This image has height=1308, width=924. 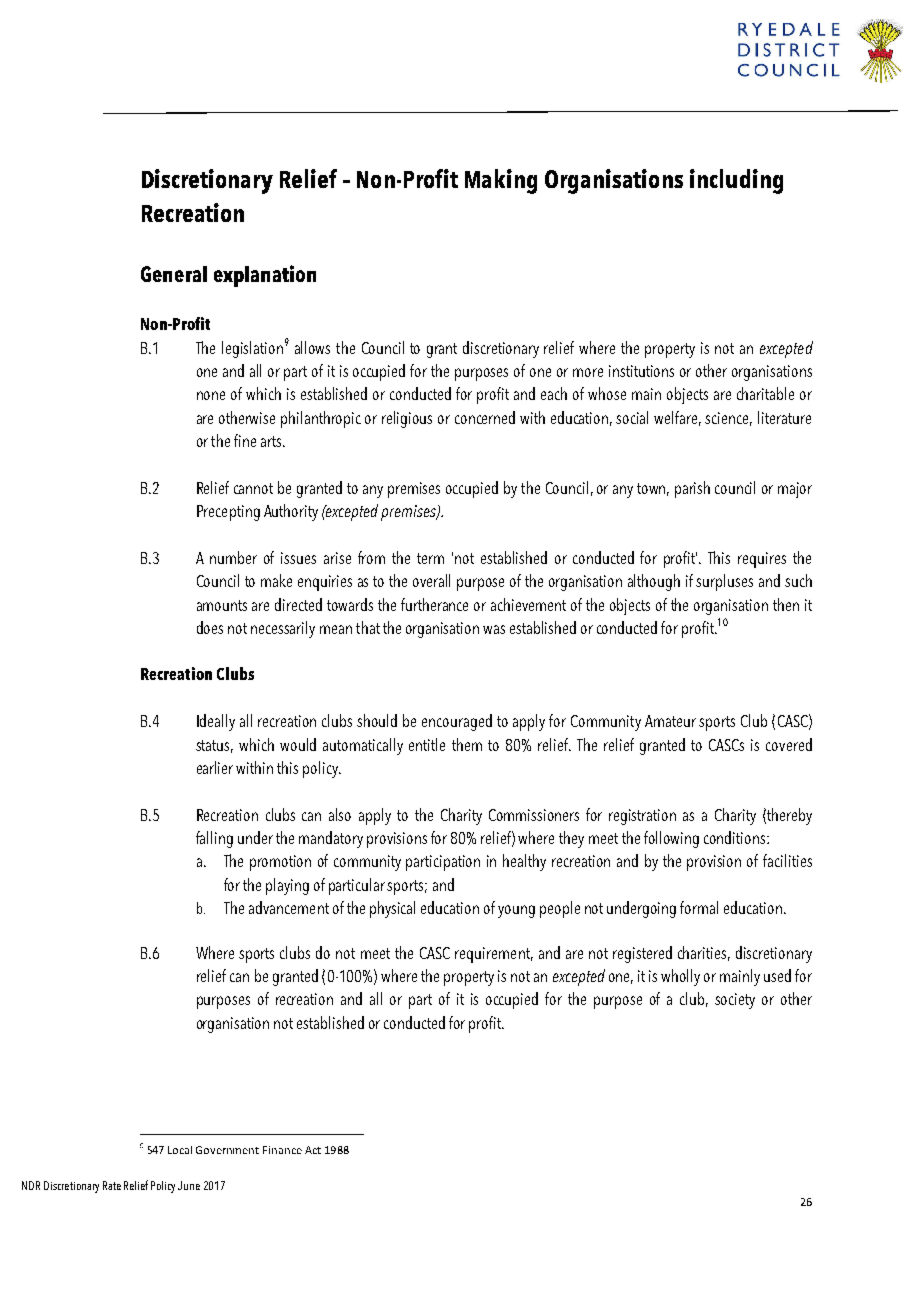 I want to click on Act, so click(x=313, y=1150).
